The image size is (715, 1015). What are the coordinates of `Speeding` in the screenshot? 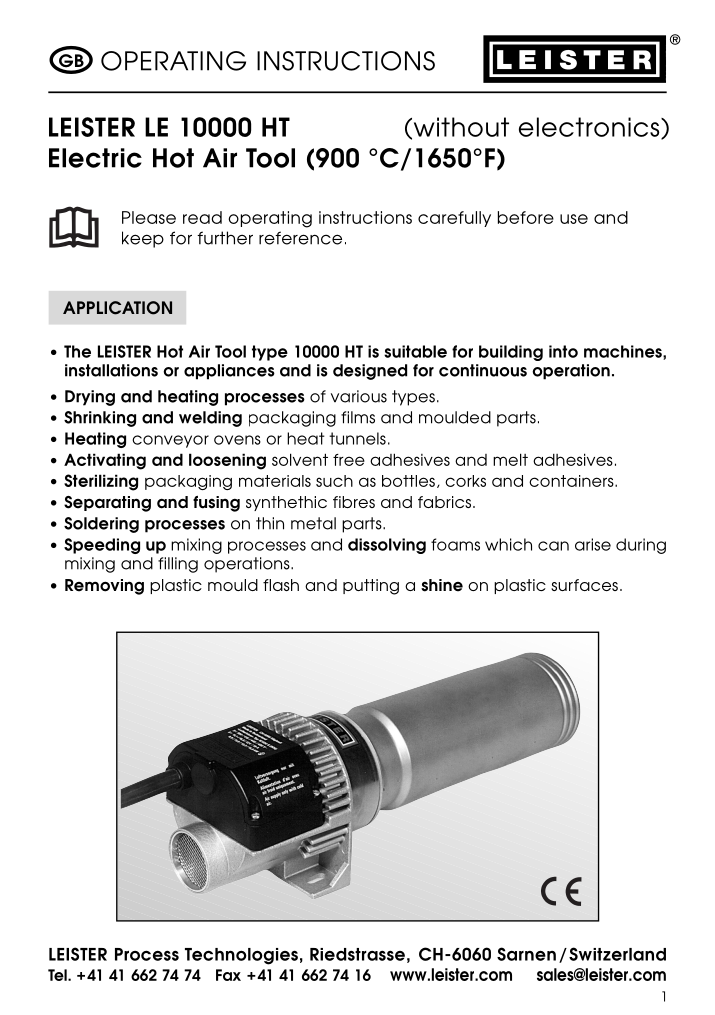 It's located at (102, 546).
